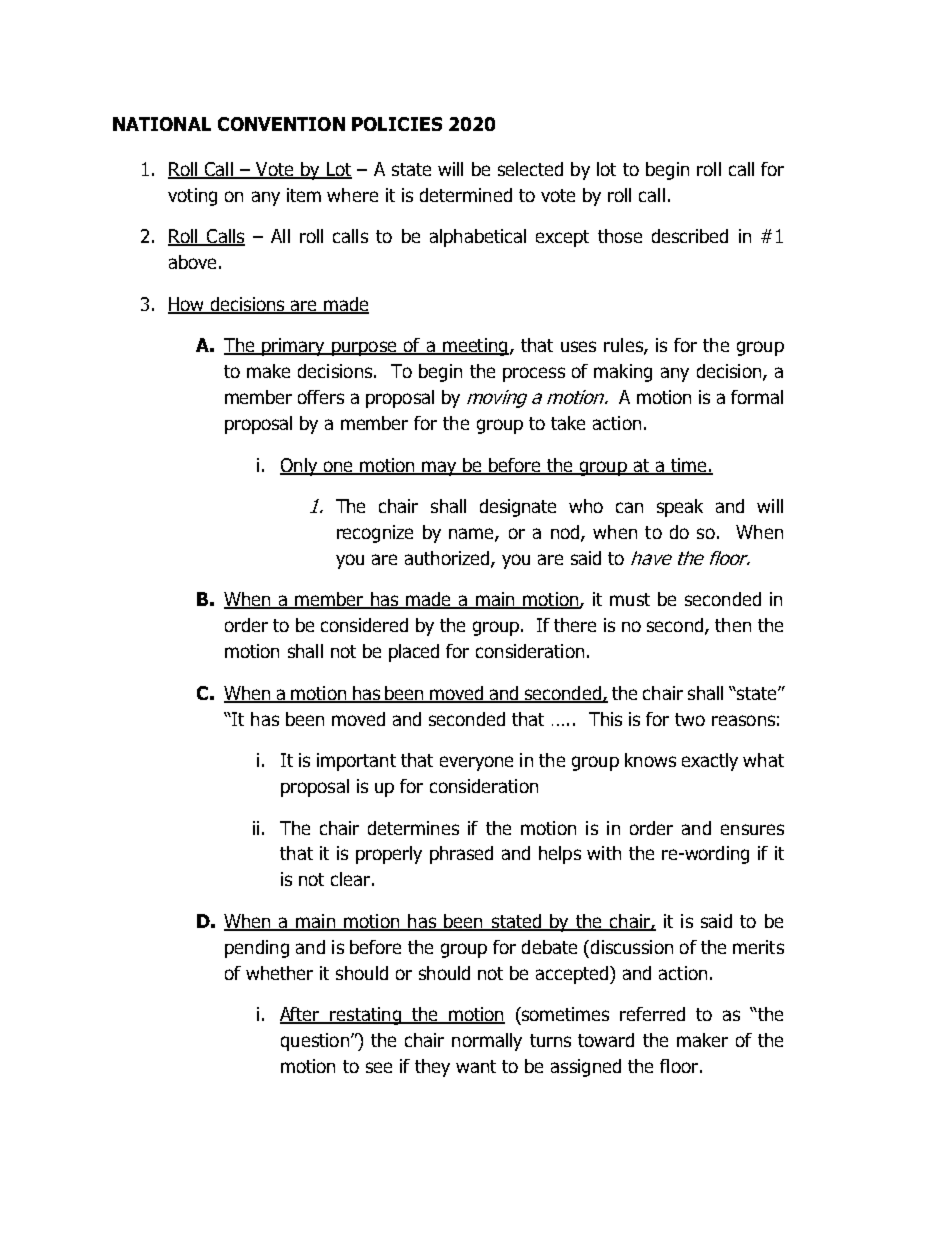 The width and height of the screenshot is (952, 1233). I want to click on speak, so click(680, 508).
